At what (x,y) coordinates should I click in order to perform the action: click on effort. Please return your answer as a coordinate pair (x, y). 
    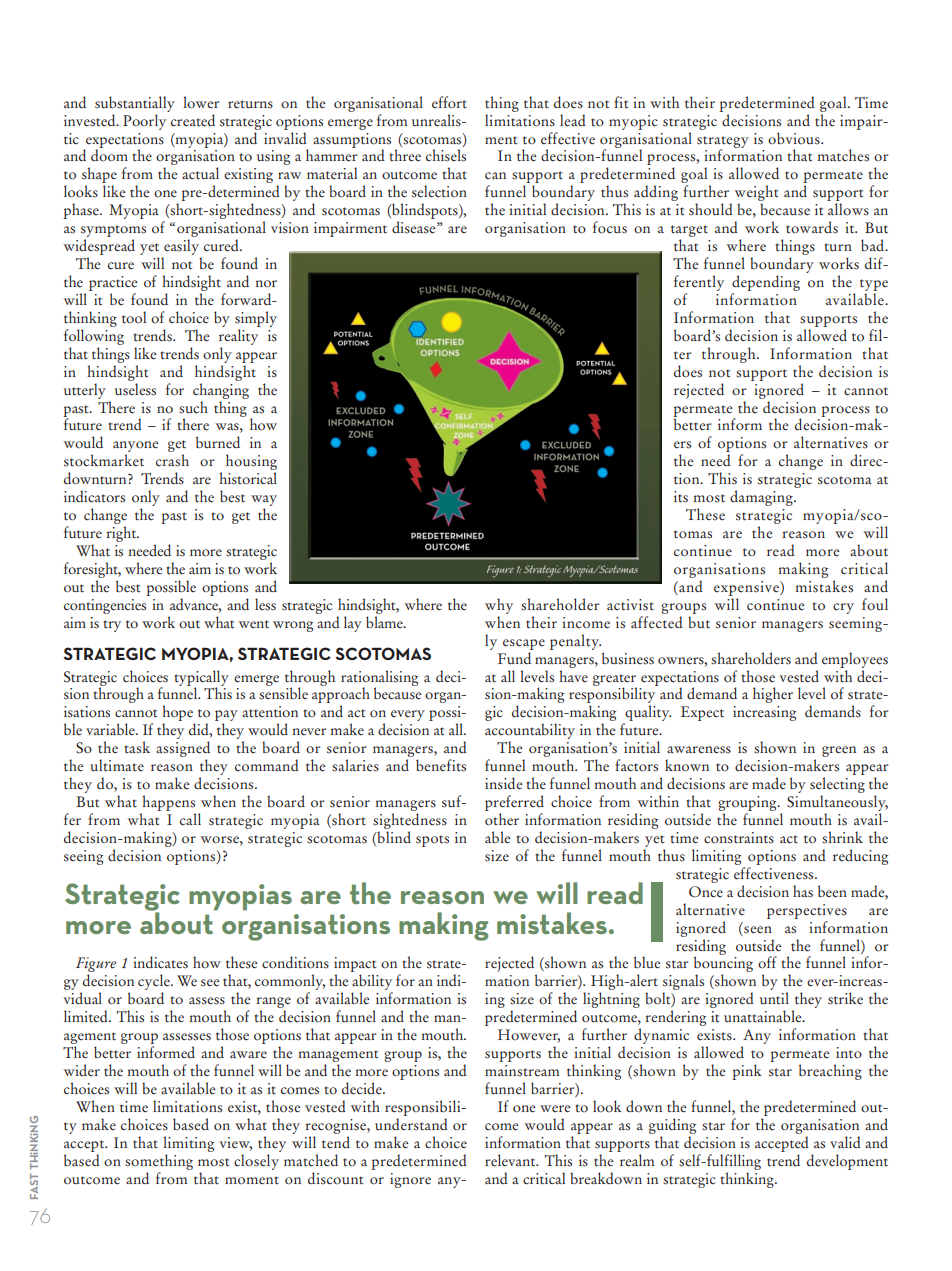
    Looking at the image, I should click on (449, 102).
